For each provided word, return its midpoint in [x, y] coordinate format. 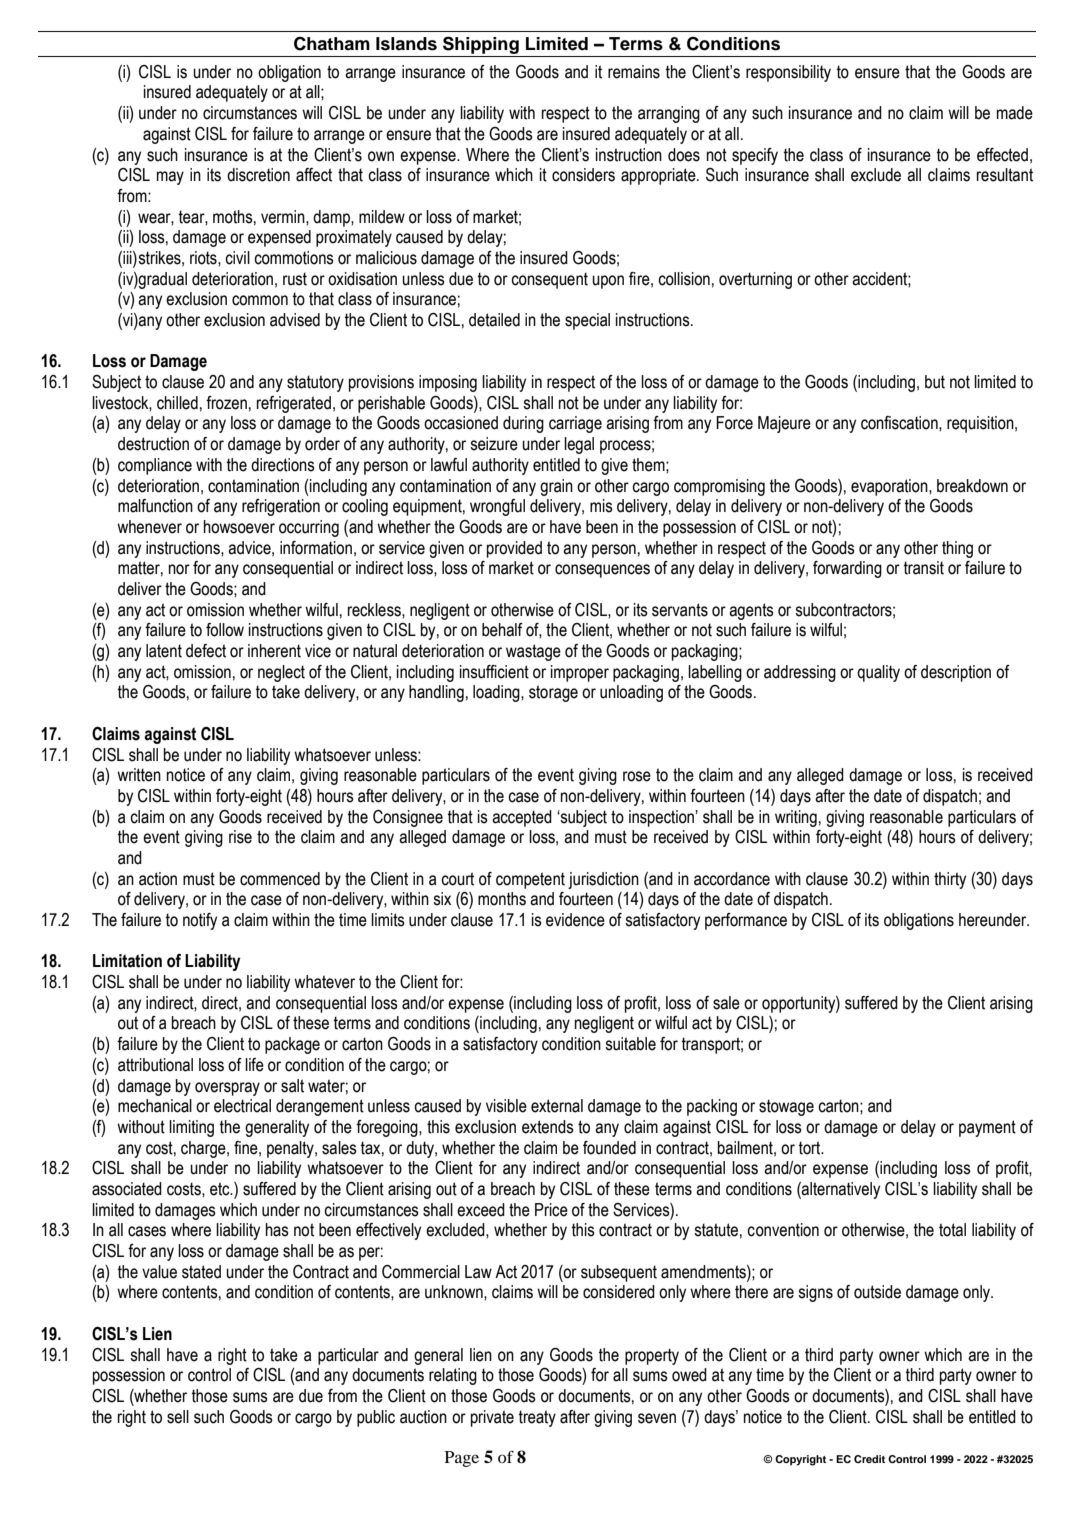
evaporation [890, 487]
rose [637, 776]
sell [178, 1417]
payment [987, 1128]
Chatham [332, 44]
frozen [226, 403]
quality [878, 673]
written [139, 775]
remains [634, 72]
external [557, 1106]
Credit [869, 1459]
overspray [227, 1089]
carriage [575, 424]
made [1015, 113]
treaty [537, 1418]
